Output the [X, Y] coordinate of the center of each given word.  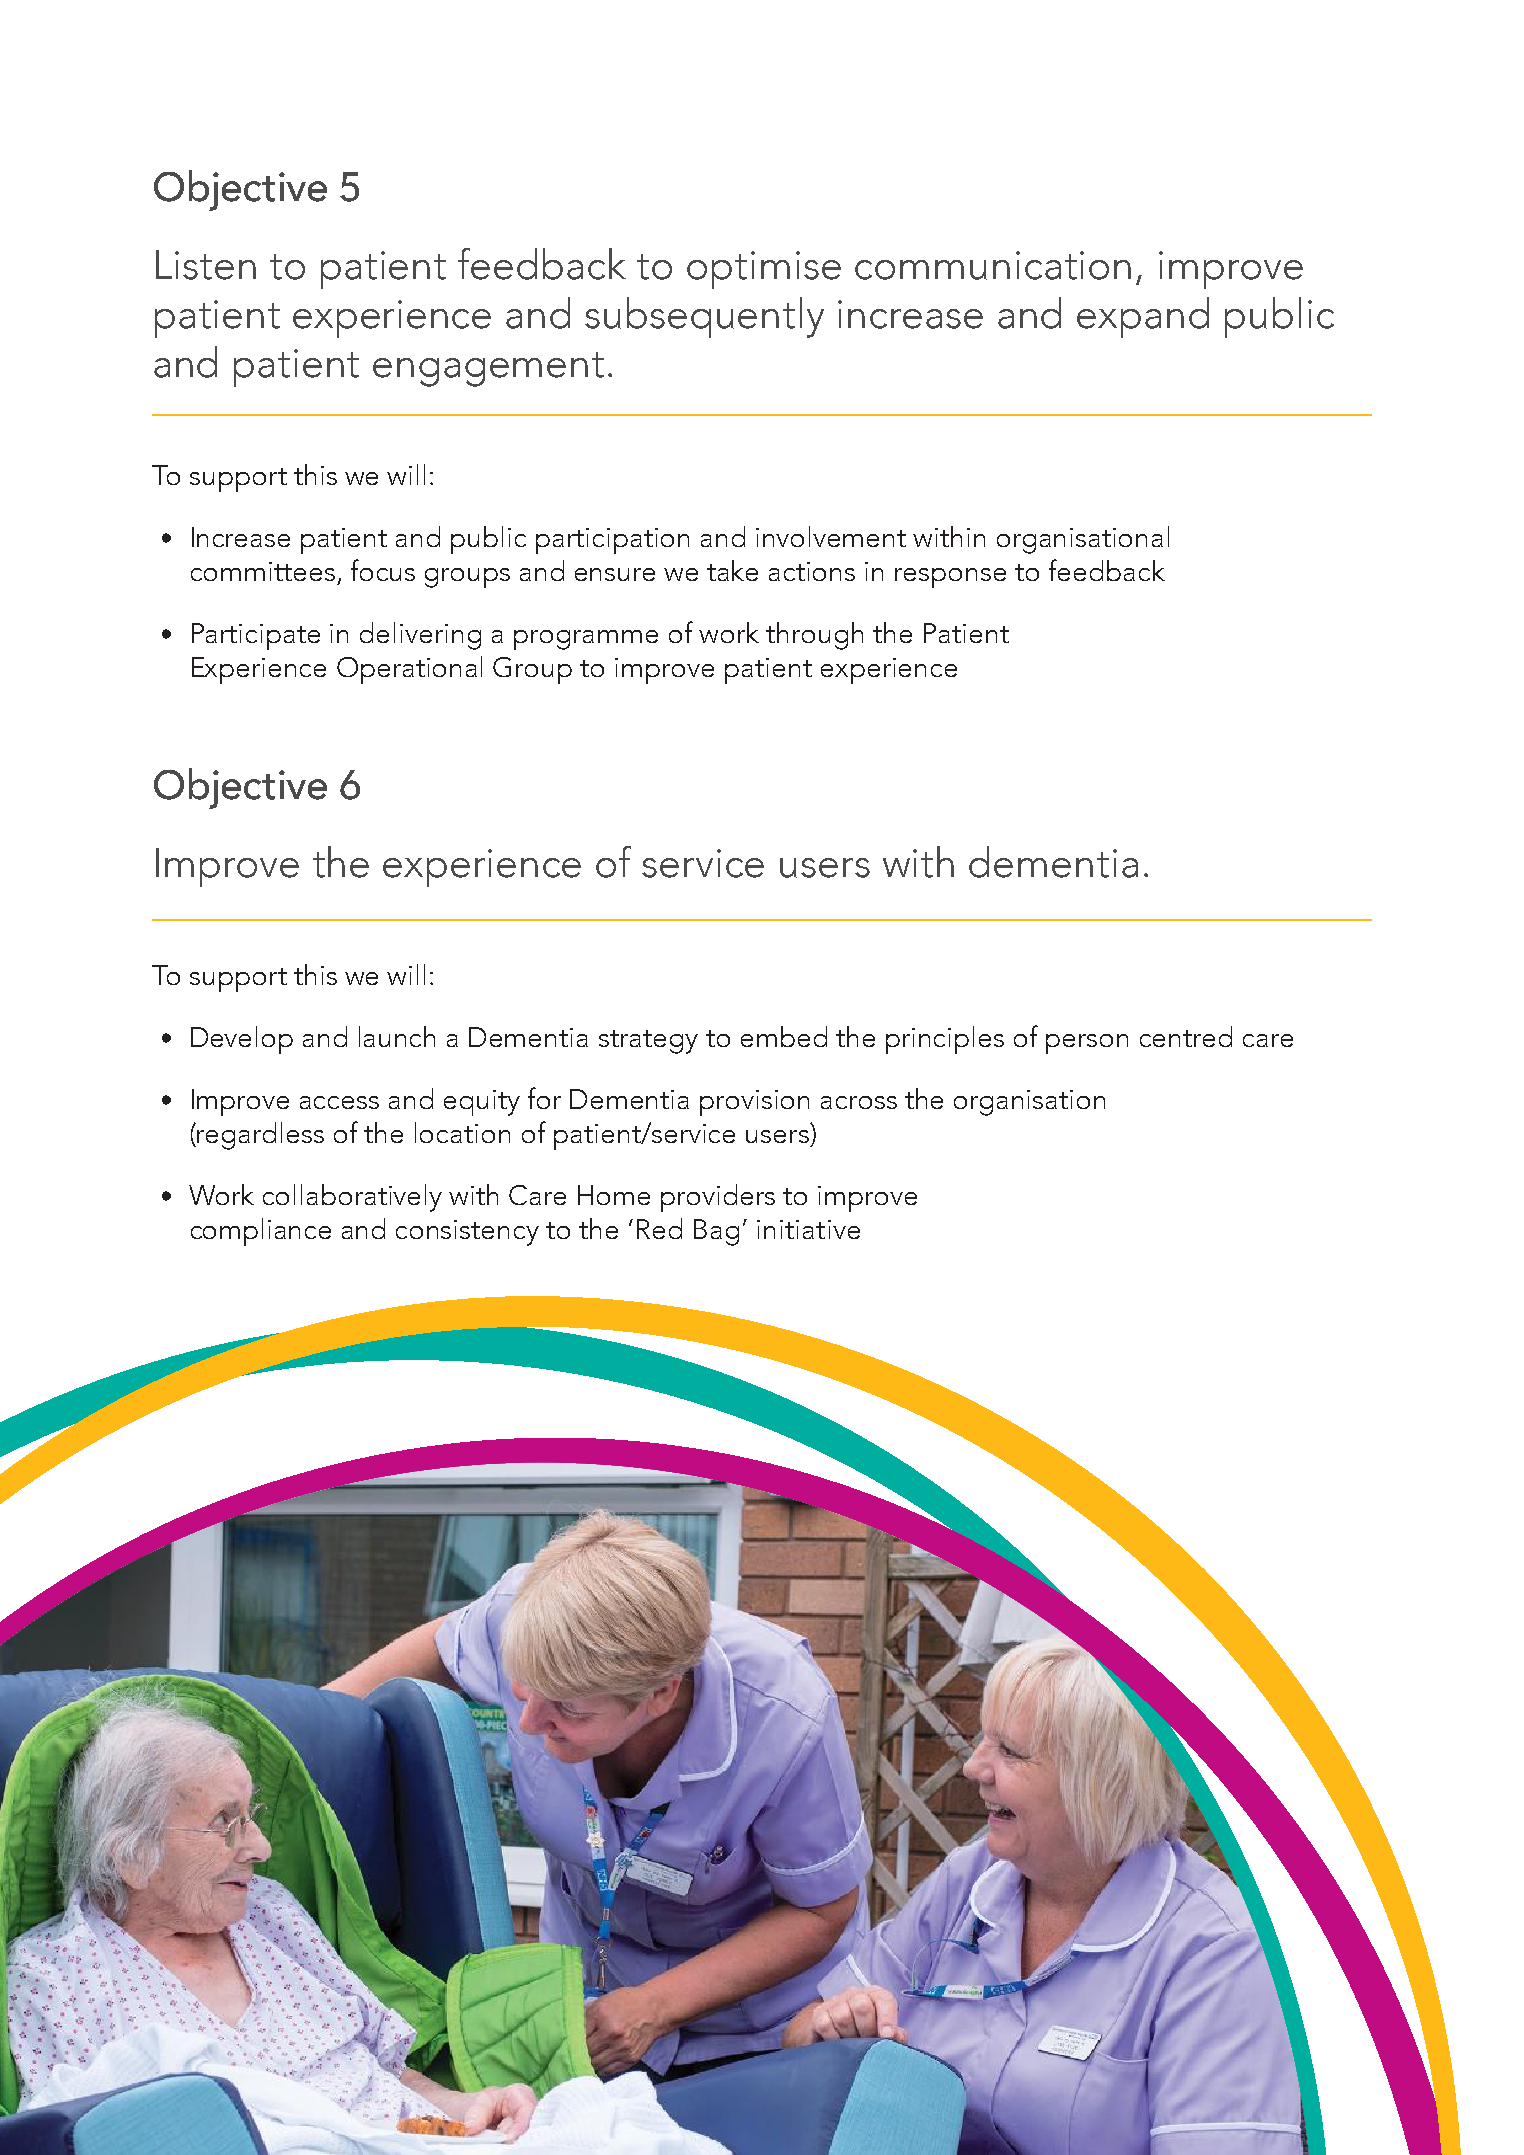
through [814, 636]
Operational [409, 670]
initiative [808, 1229]
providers [718, 1198]
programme [586, 640]
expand [1143, 317]
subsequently [704, 317]
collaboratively [352, 1198]
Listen [206, 265]
